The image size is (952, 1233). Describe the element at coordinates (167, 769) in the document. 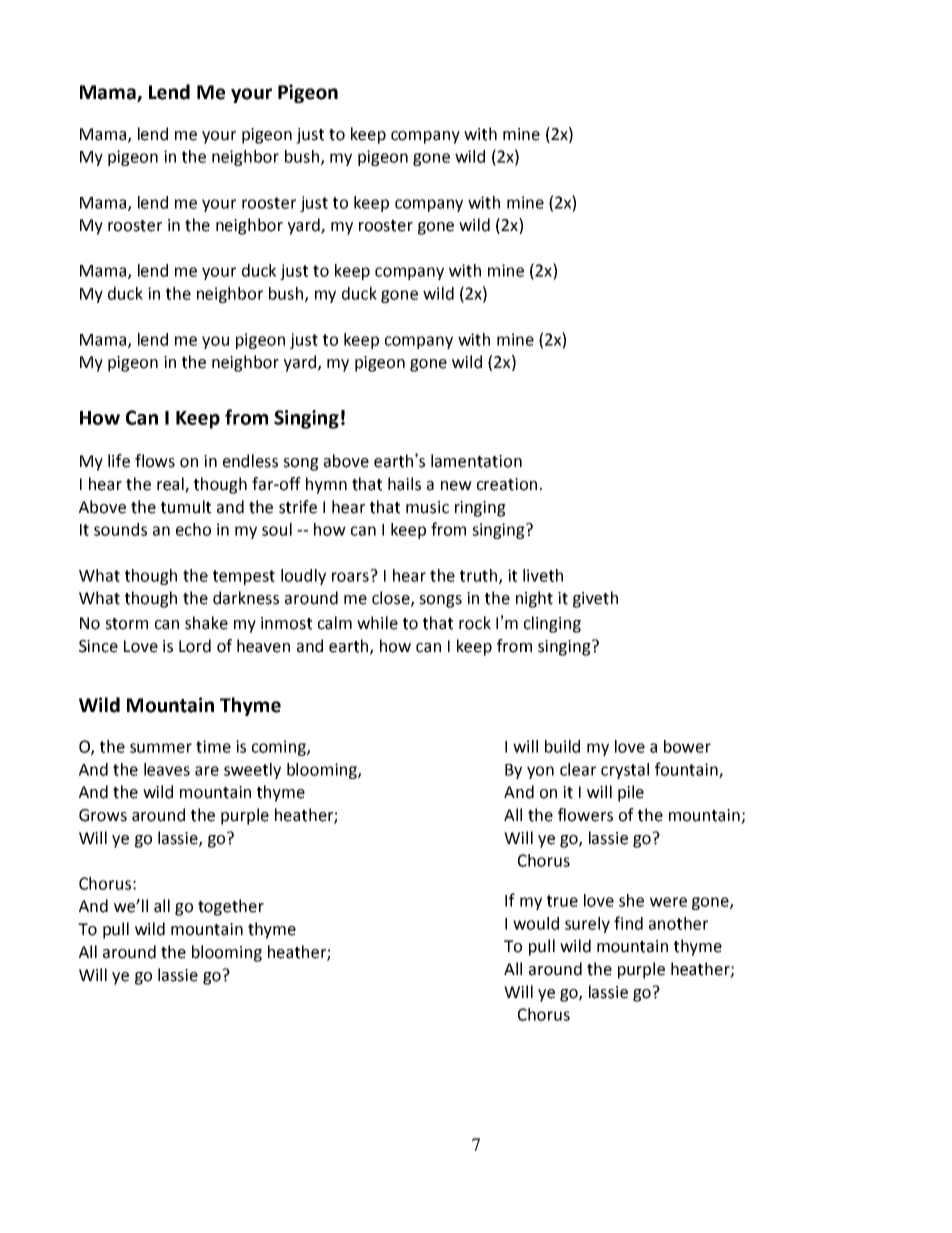

I see `leaves` at that location.
